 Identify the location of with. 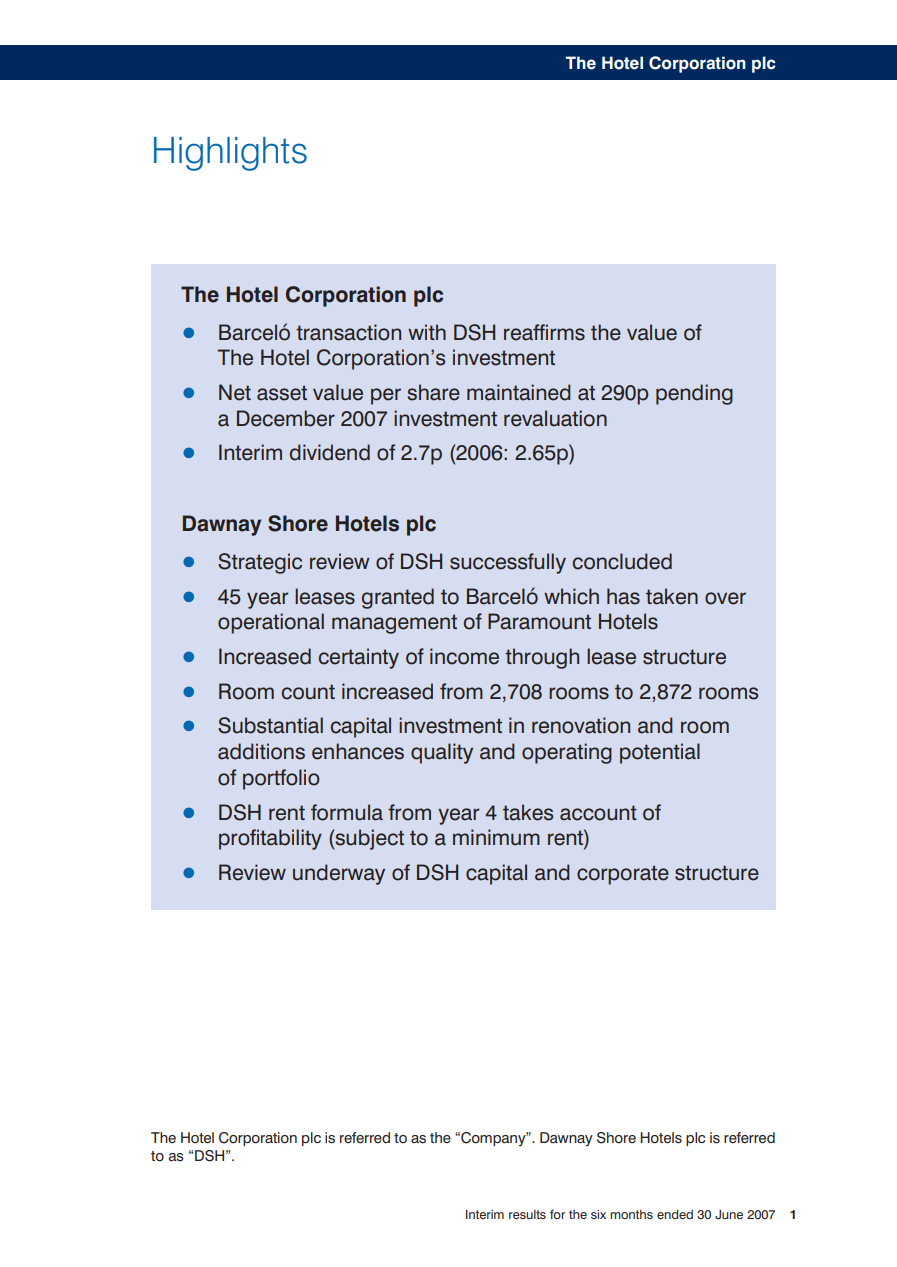
(427, 332).
